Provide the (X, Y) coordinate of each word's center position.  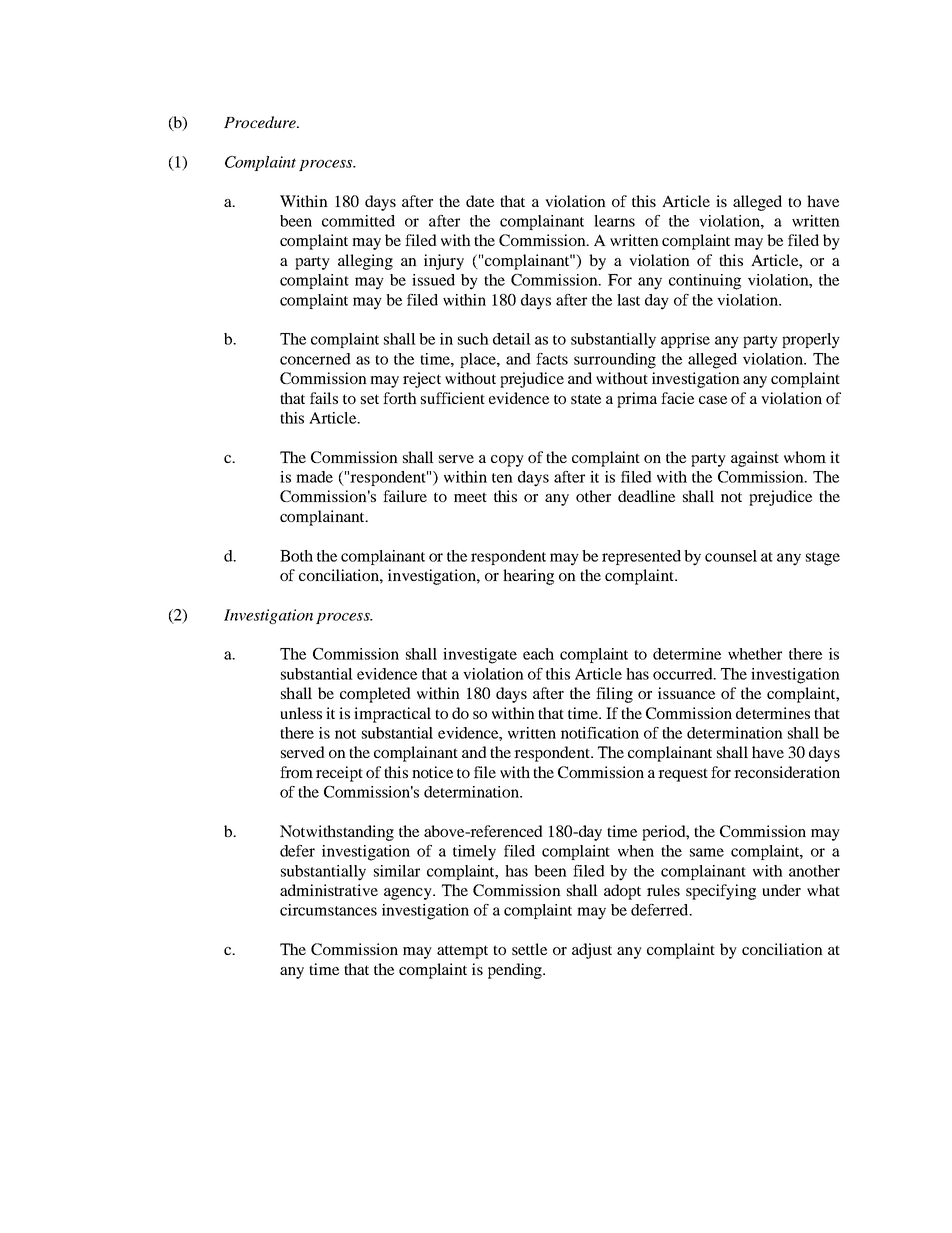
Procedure (261, 122)
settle (529, 949)
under (781, 890)
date (480, 201)
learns (614, 221)
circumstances (328, 910)
